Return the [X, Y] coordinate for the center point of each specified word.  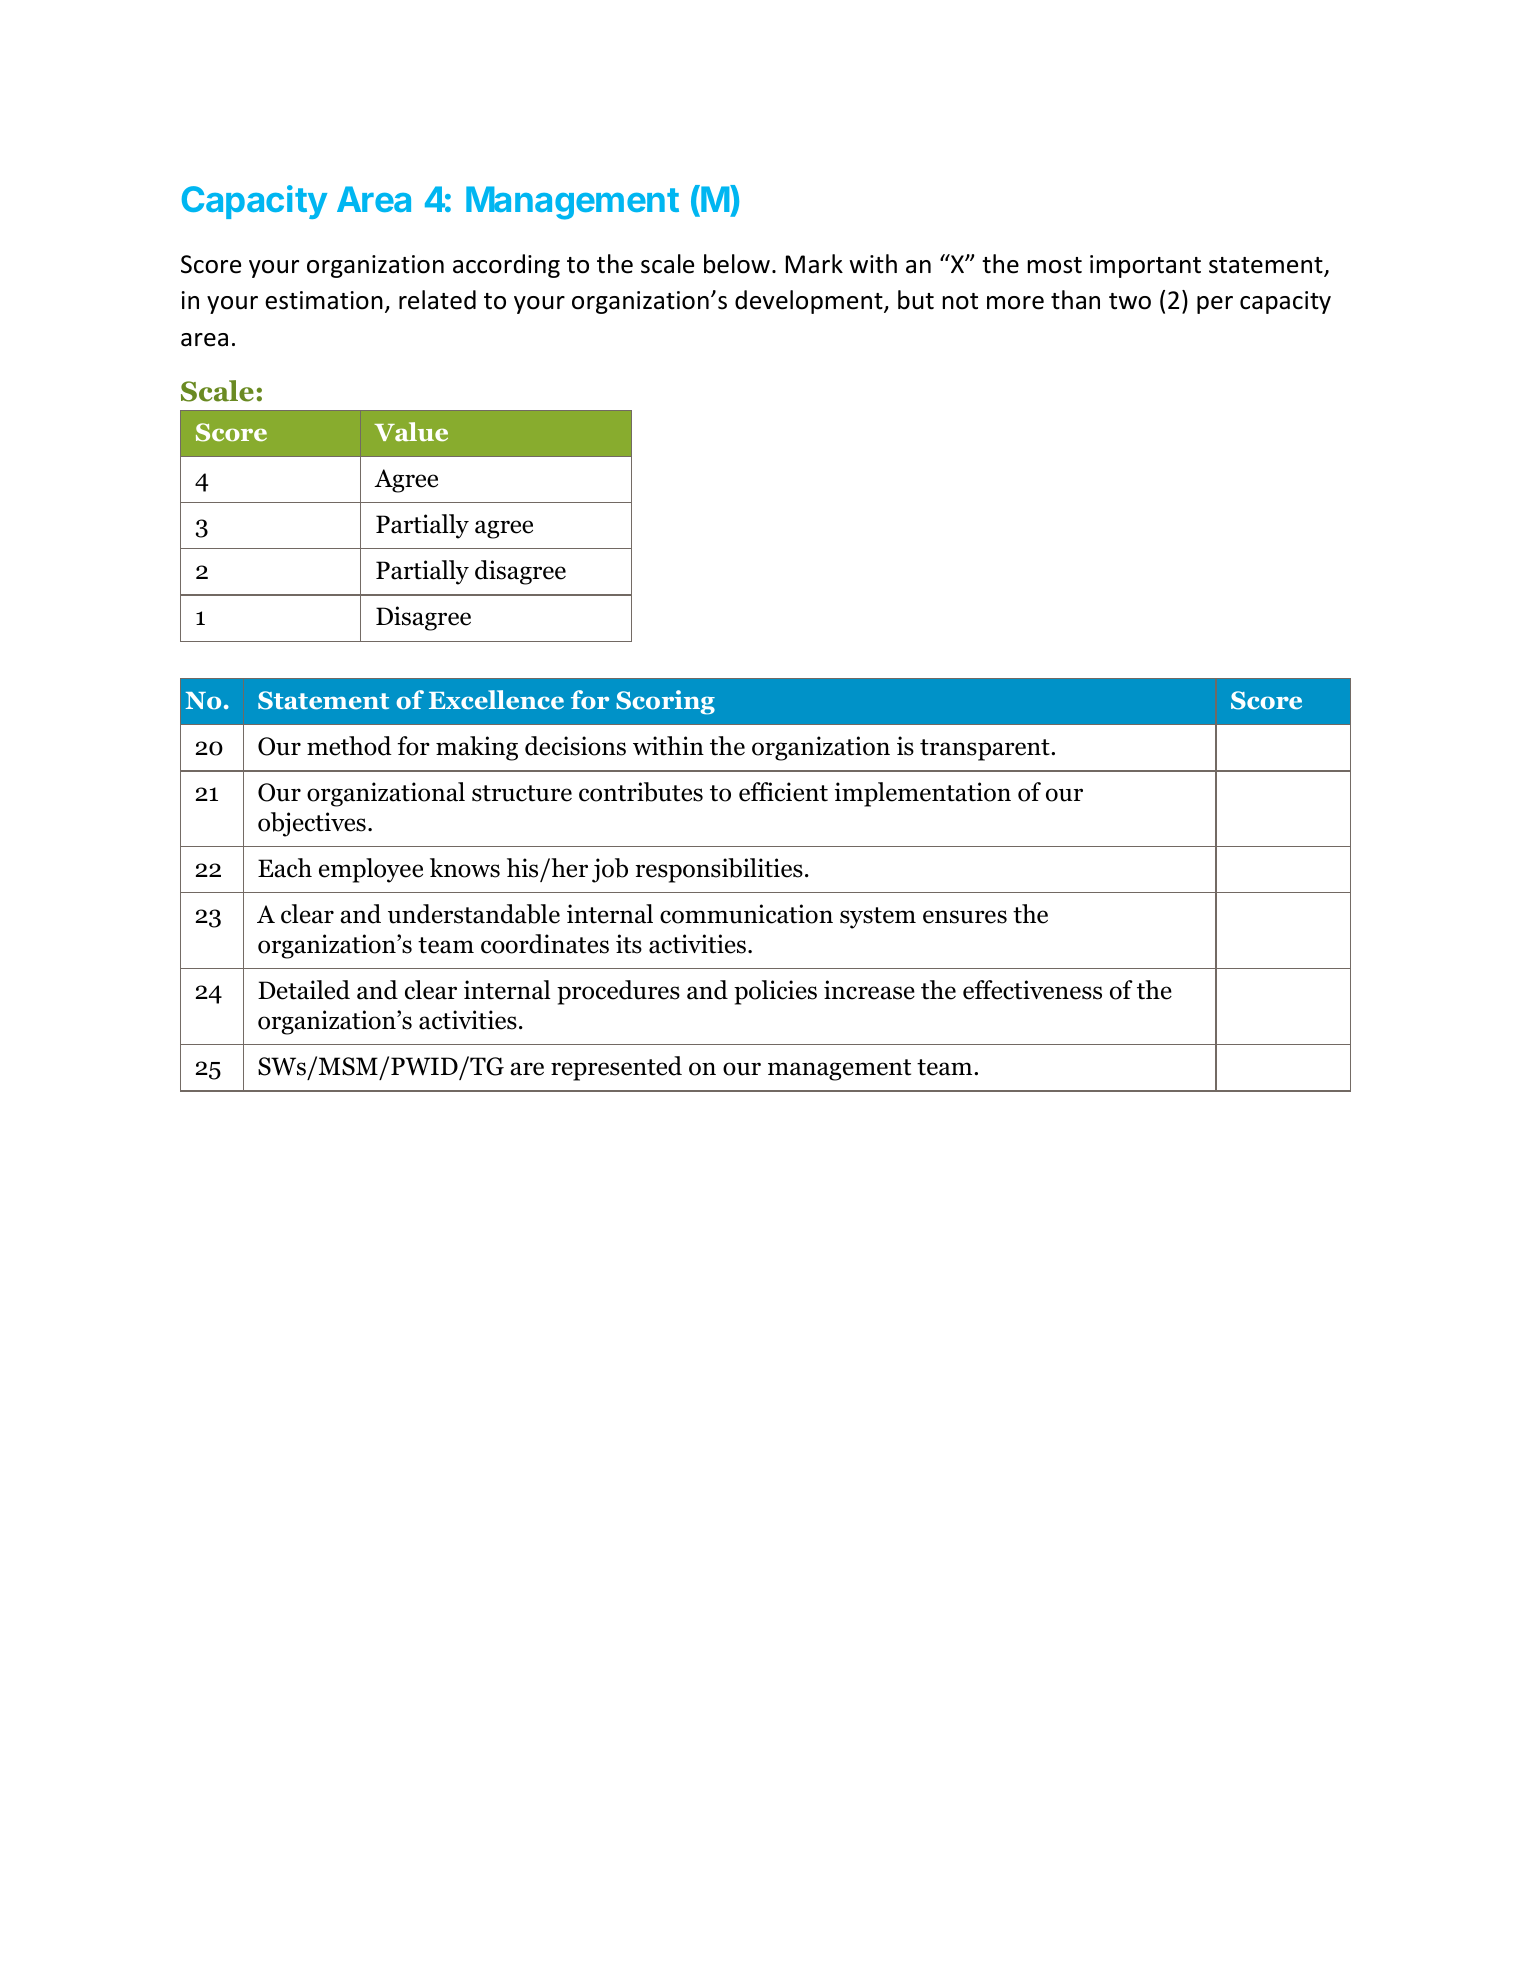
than [1075, 300]
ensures [965, 917]
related [437, 300]
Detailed [304, 990]
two [1130, 301]
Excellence [496, 700]
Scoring [665, 702]
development [810, 302]
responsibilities [719, 870]
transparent [986, 750]
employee [371, 870]
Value [411, 432]
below [737, 264]
